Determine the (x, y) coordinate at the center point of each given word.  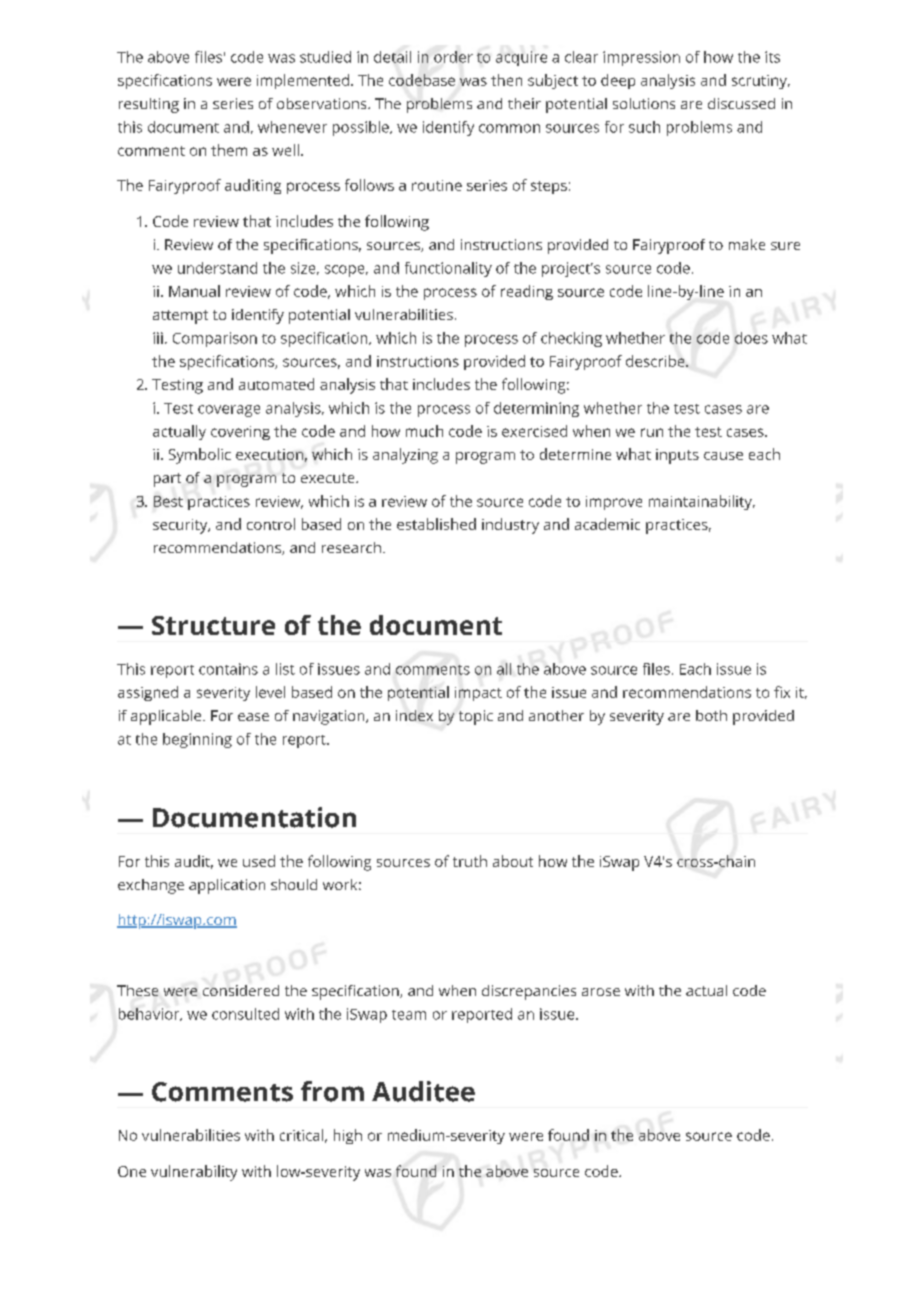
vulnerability (194, 1173)
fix (782, 692)
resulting (149, 105)
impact (478, 694)
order (453, 57)
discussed (741, 103)
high (348, 1136)
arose (601, 992)
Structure (213, 625)
